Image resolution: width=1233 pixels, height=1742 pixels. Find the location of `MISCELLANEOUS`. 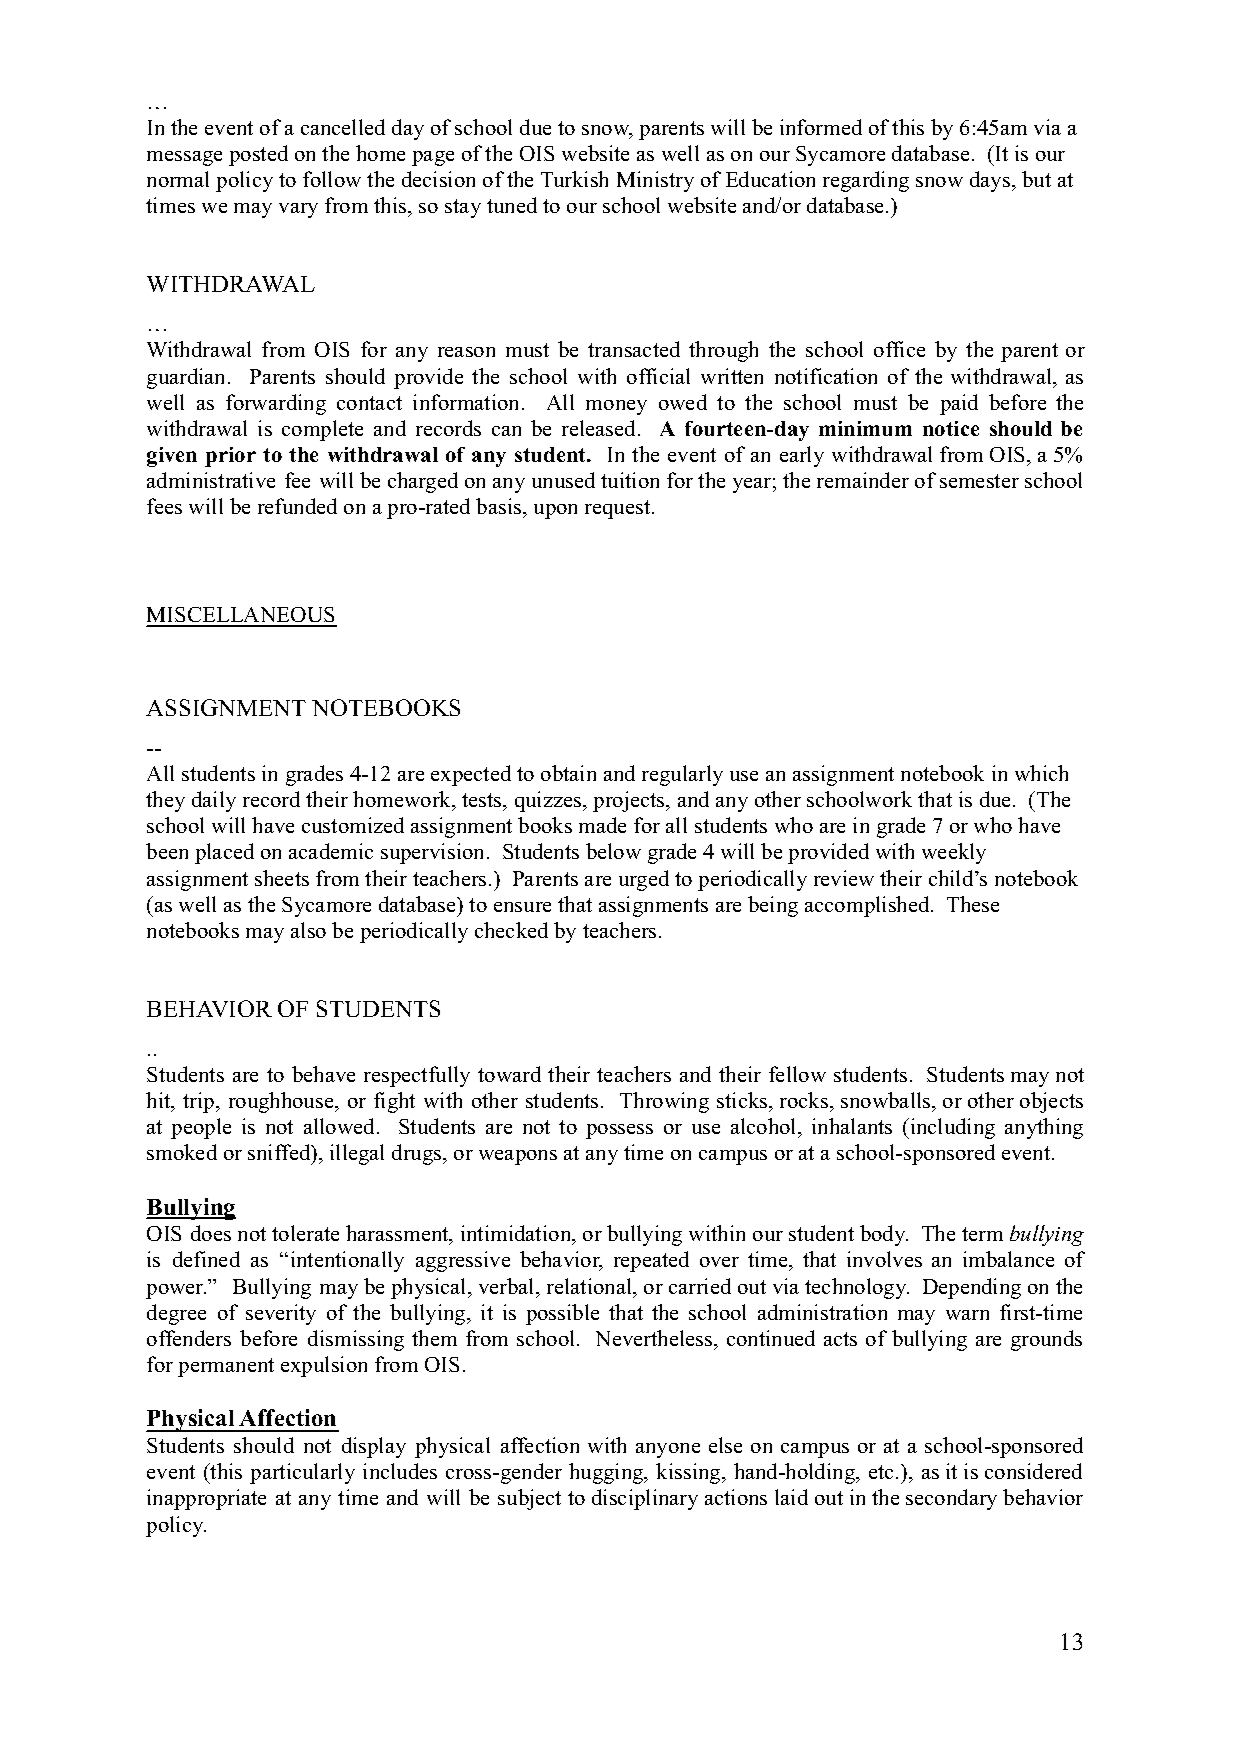

MISCELLANEOUS is located at coordinates (242, 616).
